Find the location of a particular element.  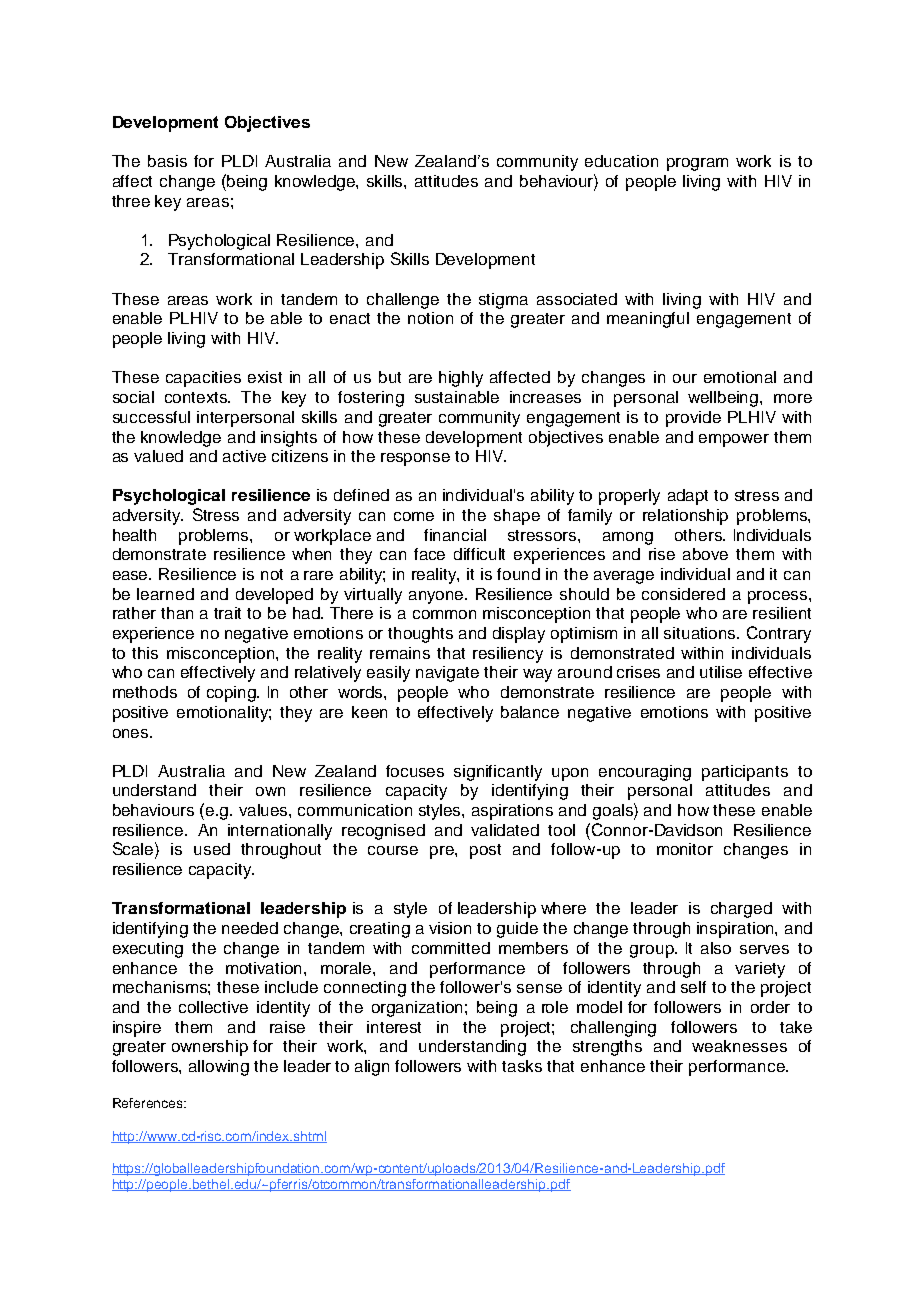

basis is located at coordinates (167, 161).
